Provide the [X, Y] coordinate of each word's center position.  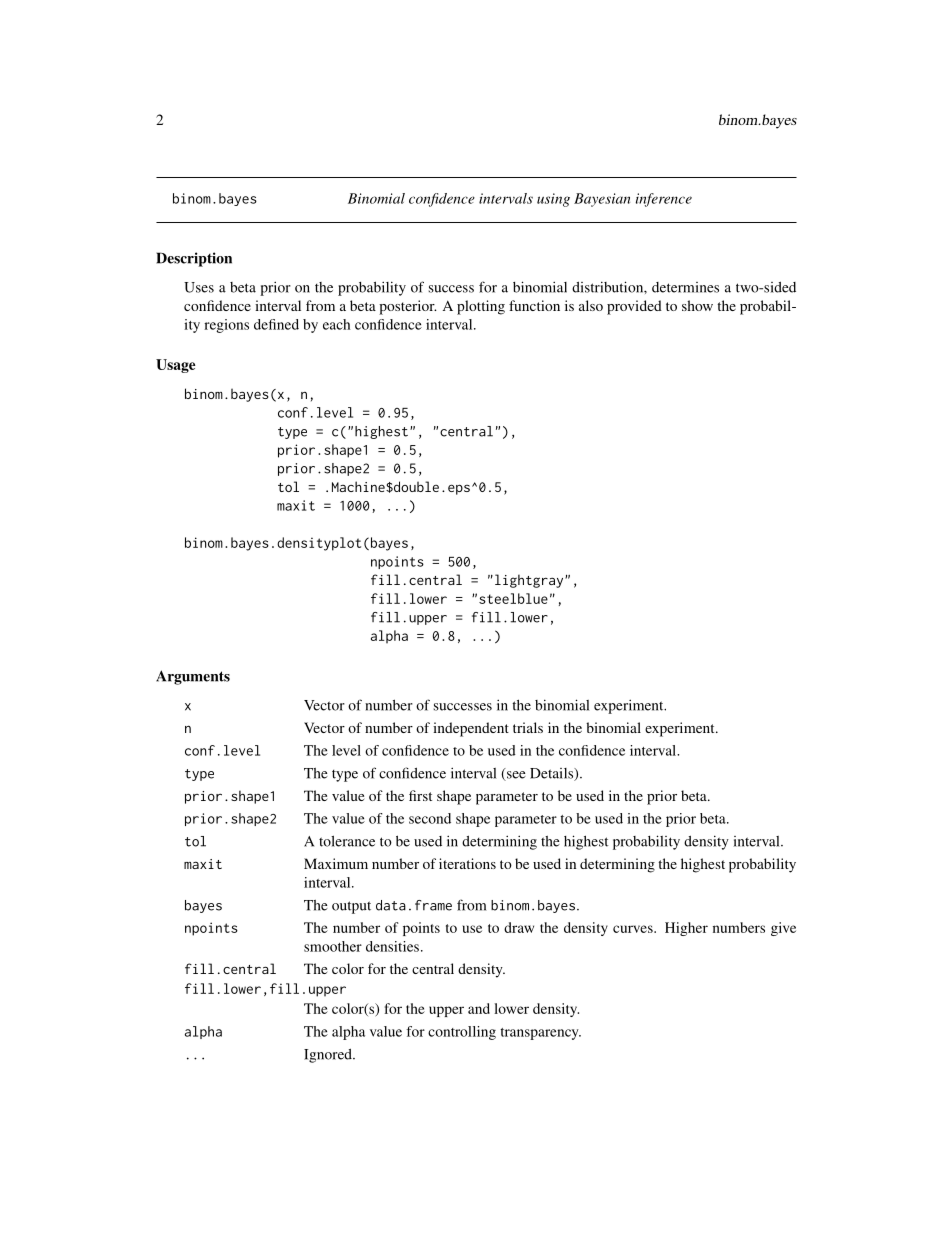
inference [664, 200]
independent [471, 729]
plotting [481, 307]
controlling [462, 1033]
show [697, 305]
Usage [176, 366]
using [553, 200]
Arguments [193, 677]
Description [194, 259]
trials [528, 727]
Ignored [329, 1056]
